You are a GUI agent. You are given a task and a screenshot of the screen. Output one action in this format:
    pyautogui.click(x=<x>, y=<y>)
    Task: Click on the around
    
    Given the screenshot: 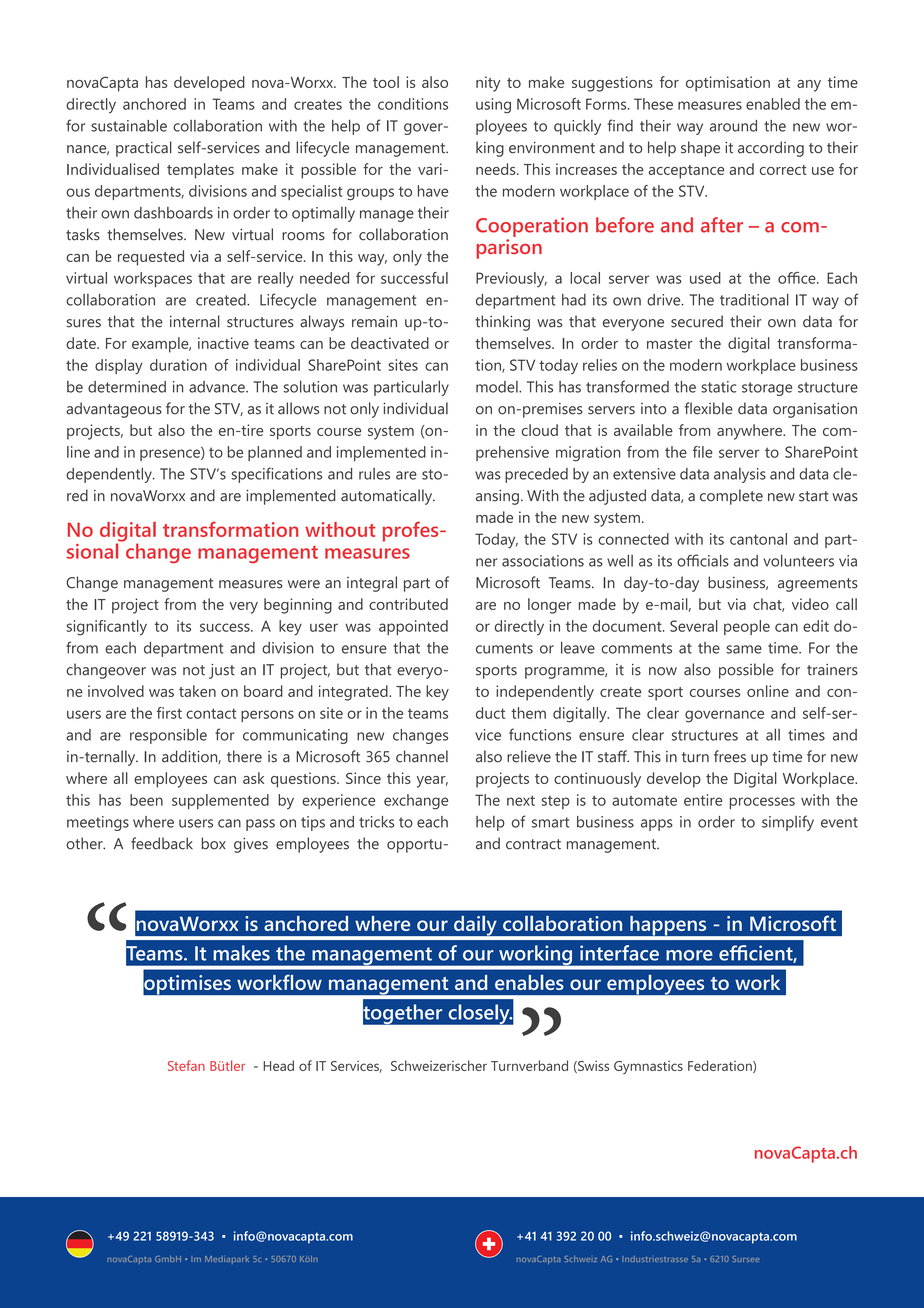 What is the action you would take?
    pyautogui.click(x=733, y=126)
